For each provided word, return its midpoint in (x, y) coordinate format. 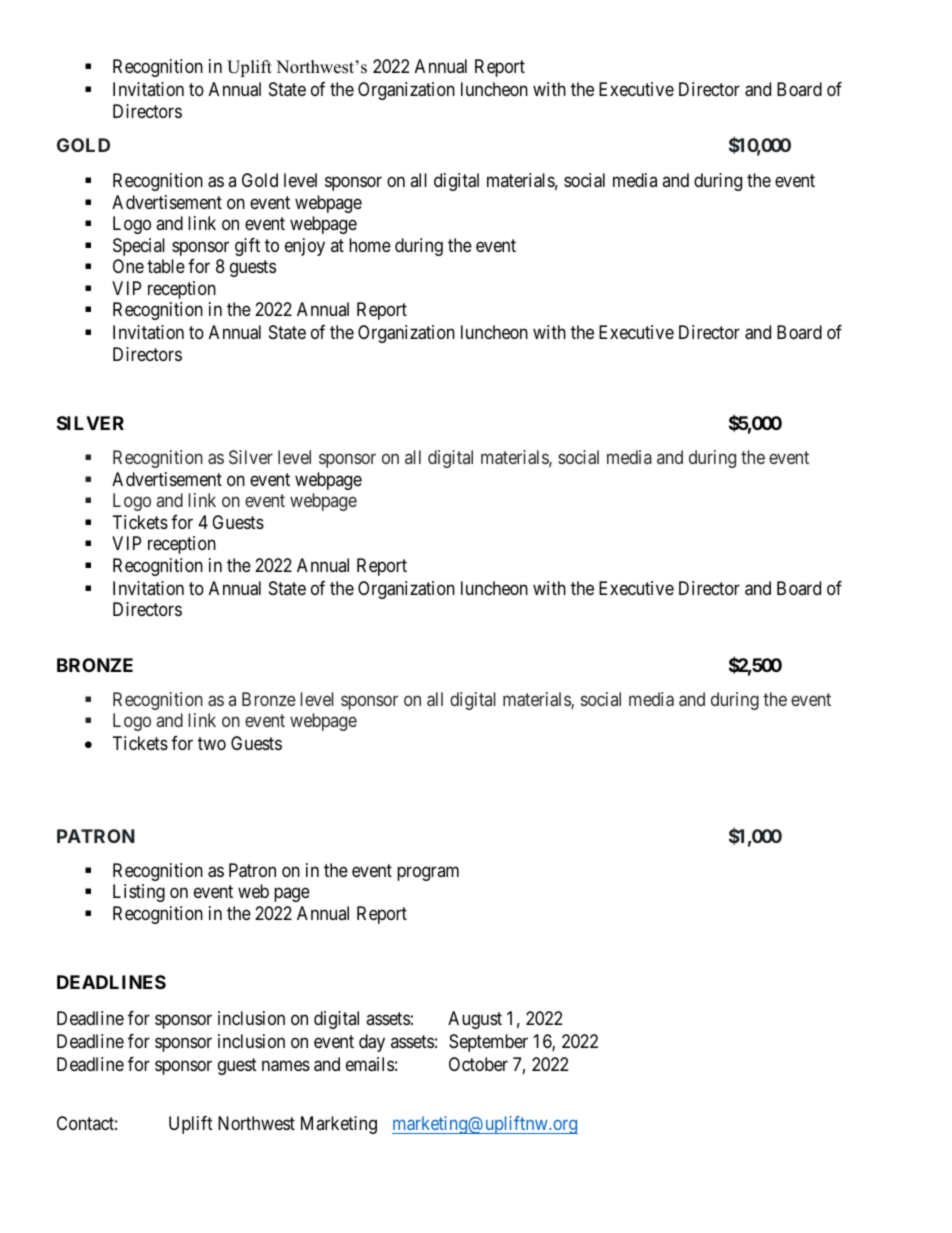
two (212, 743)
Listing (139, 893)
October (478, 1064)
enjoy (305, 247)
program (428, 873)
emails (370, 1064)
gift (247, 247)
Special (139, 247)
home (370, 245)
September (488, 1043)
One (128, 266)
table (166, 266)
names (286, 1066)
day (372, 1043)
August (475, 1020)
